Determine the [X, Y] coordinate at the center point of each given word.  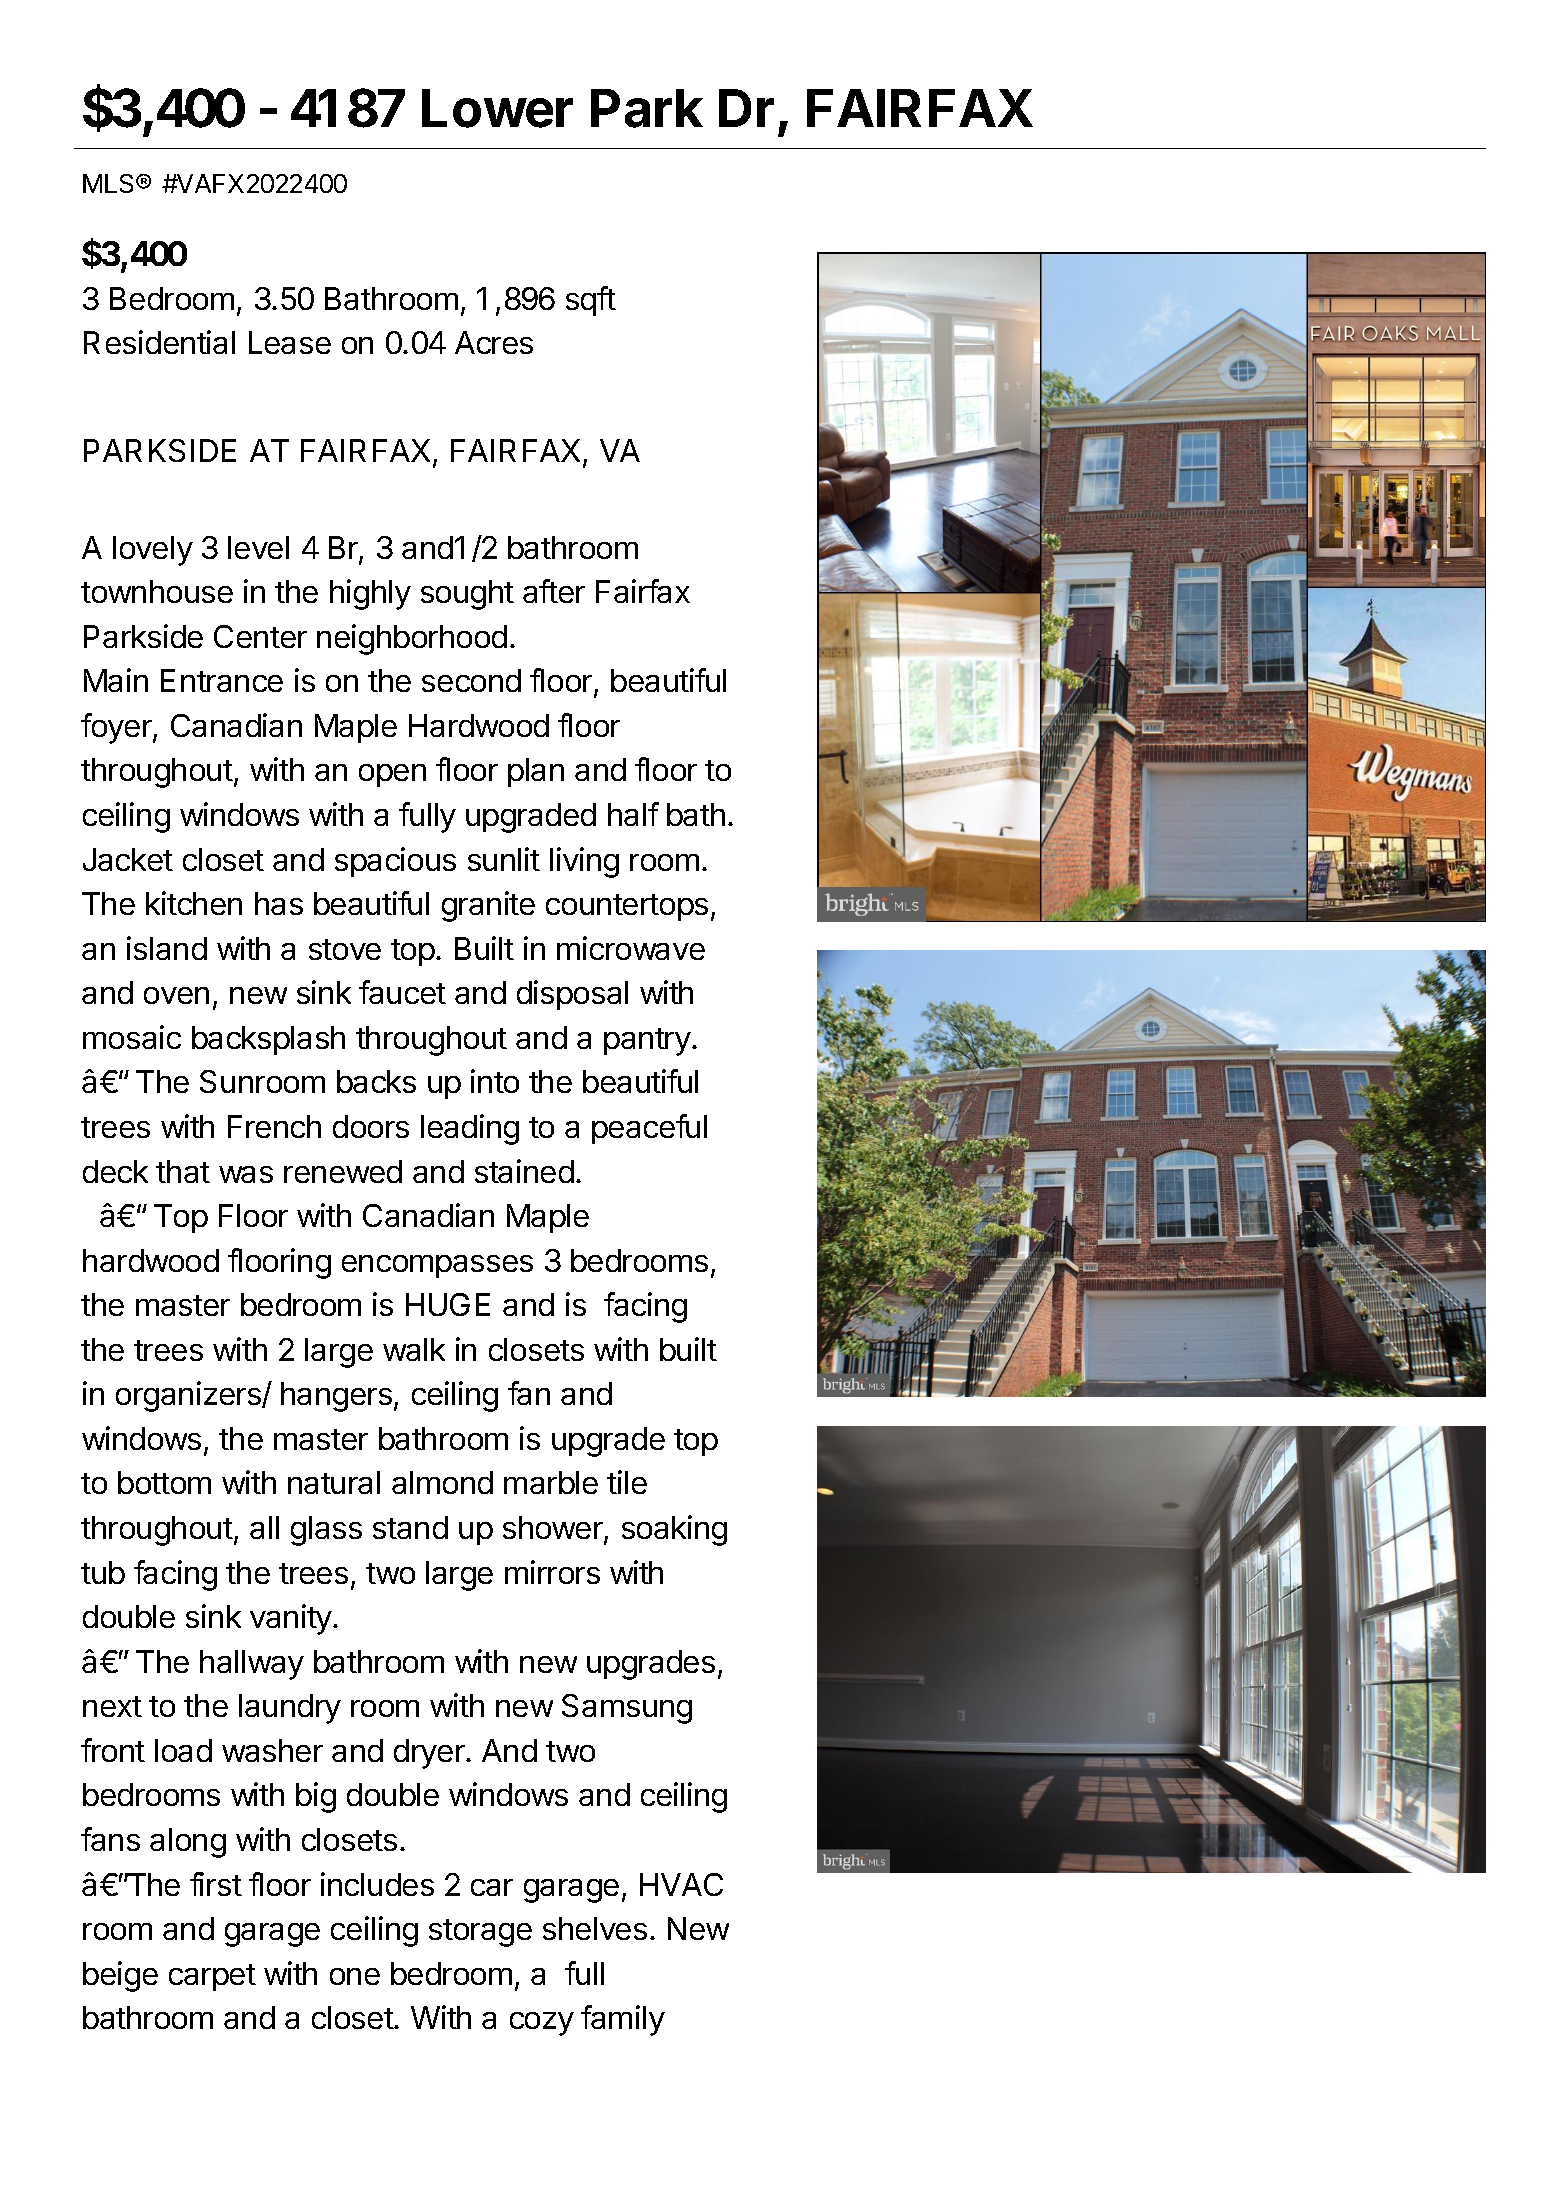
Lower [497, 108]
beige [120, 1976]
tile [627, 1482]
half [633, 814]
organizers [189, 1396]
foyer [117, 728]
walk [414, 1349]
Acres [494, 342]
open [392, 775]
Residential [159, 342]
